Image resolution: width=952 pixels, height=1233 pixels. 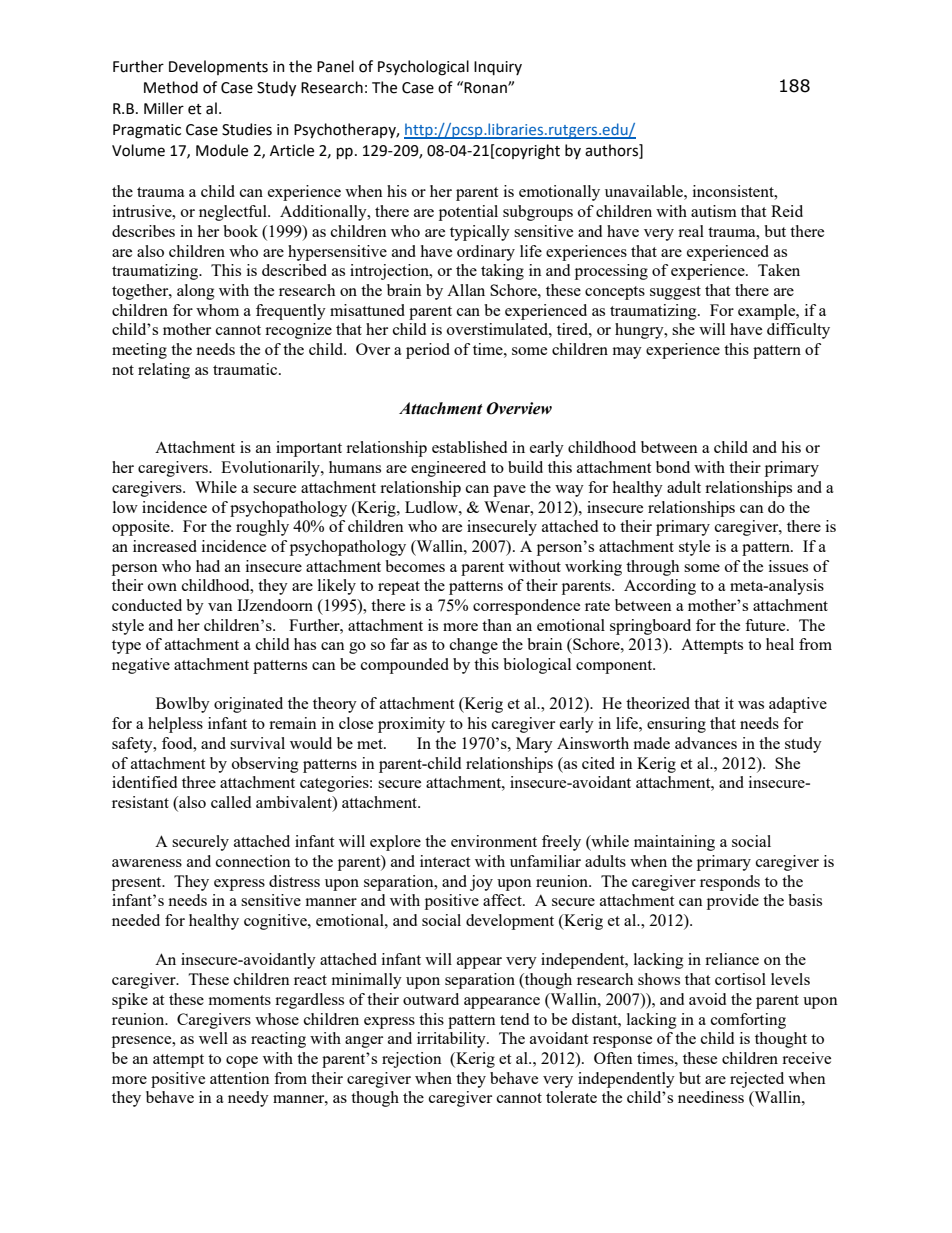 What do you see at coordinates (494, 841) in the image?
I see `environment` at bounding box center [494, 841].
